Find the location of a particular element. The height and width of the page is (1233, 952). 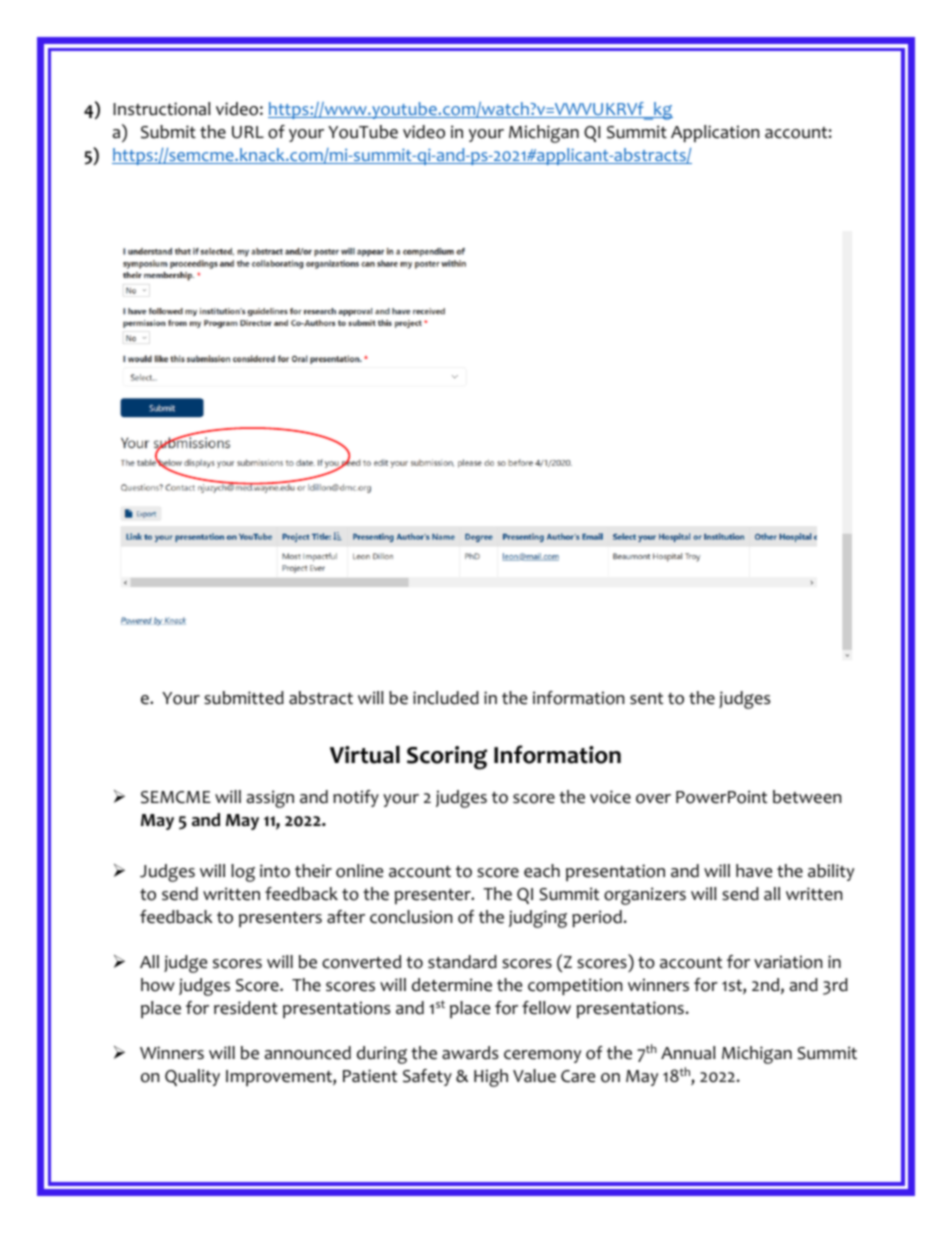

Instructional is located at coordinates (162, 109).
